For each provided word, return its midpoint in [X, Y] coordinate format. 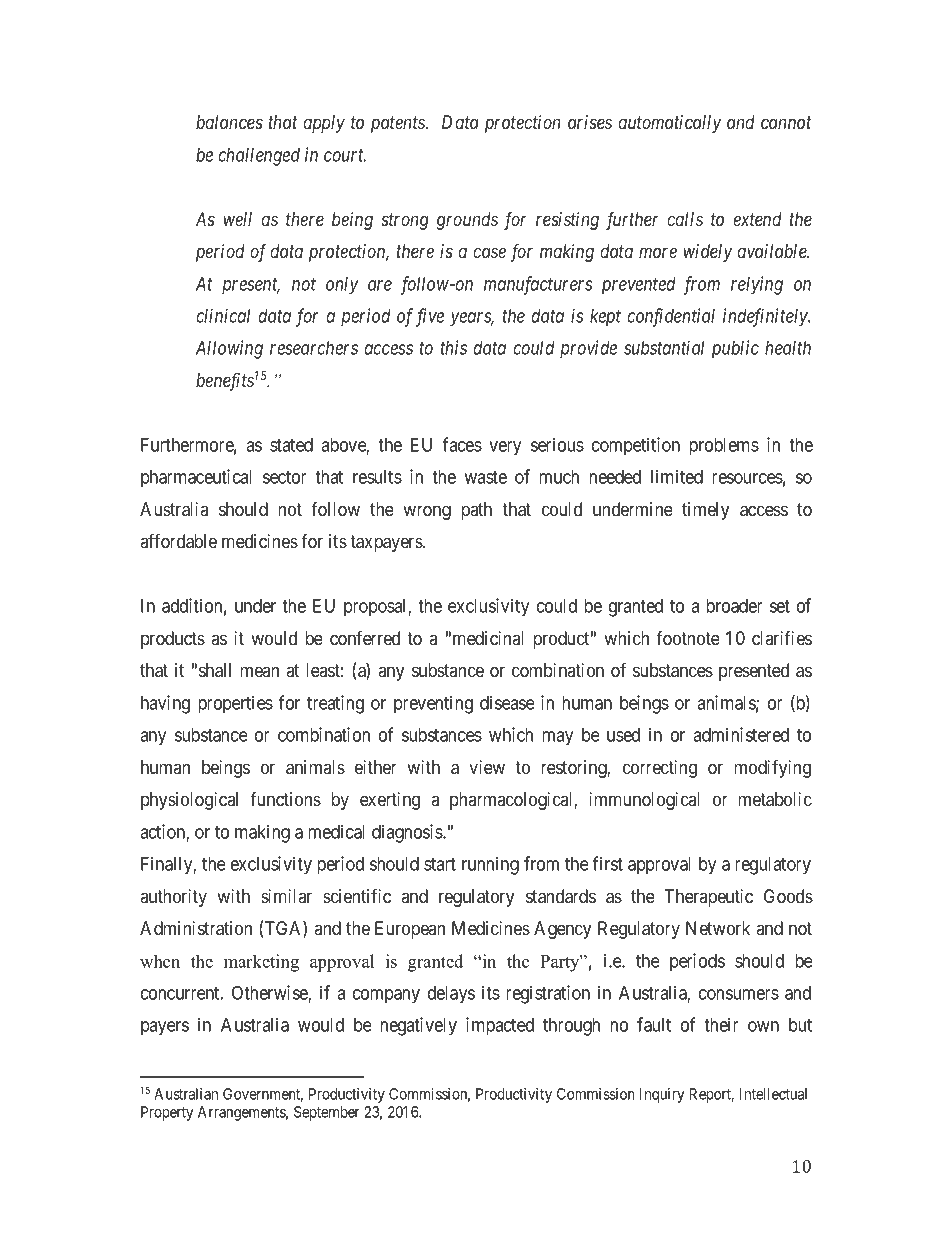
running [490, 865]
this [453, 347]
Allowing [229, 349]
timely [705, 511]
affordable [178, 541]
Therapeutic [708, 898]
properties [235, 704]
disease [507, 702]
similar [286, 896]
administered [741, 734]
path [476, 511]
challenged [259, 157]
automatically [669, 124]
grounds [467, 221]
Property [167, 1113]
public [735, 349]
